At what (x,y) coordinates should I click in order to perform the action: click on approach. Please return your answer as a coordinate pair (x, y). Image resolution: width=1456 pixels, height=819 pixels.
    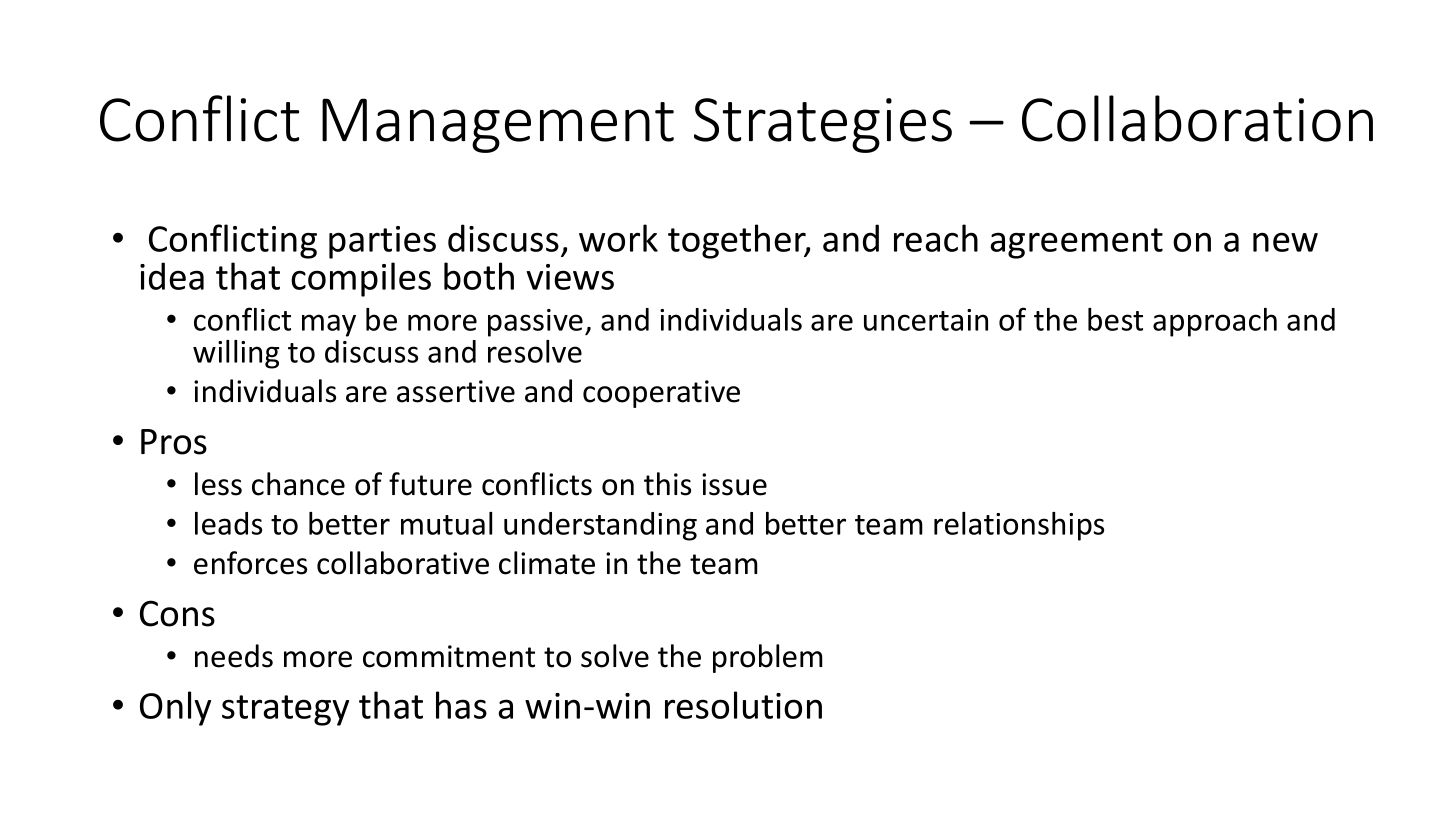
    Looking at the image, I should click on (1215, 322).
